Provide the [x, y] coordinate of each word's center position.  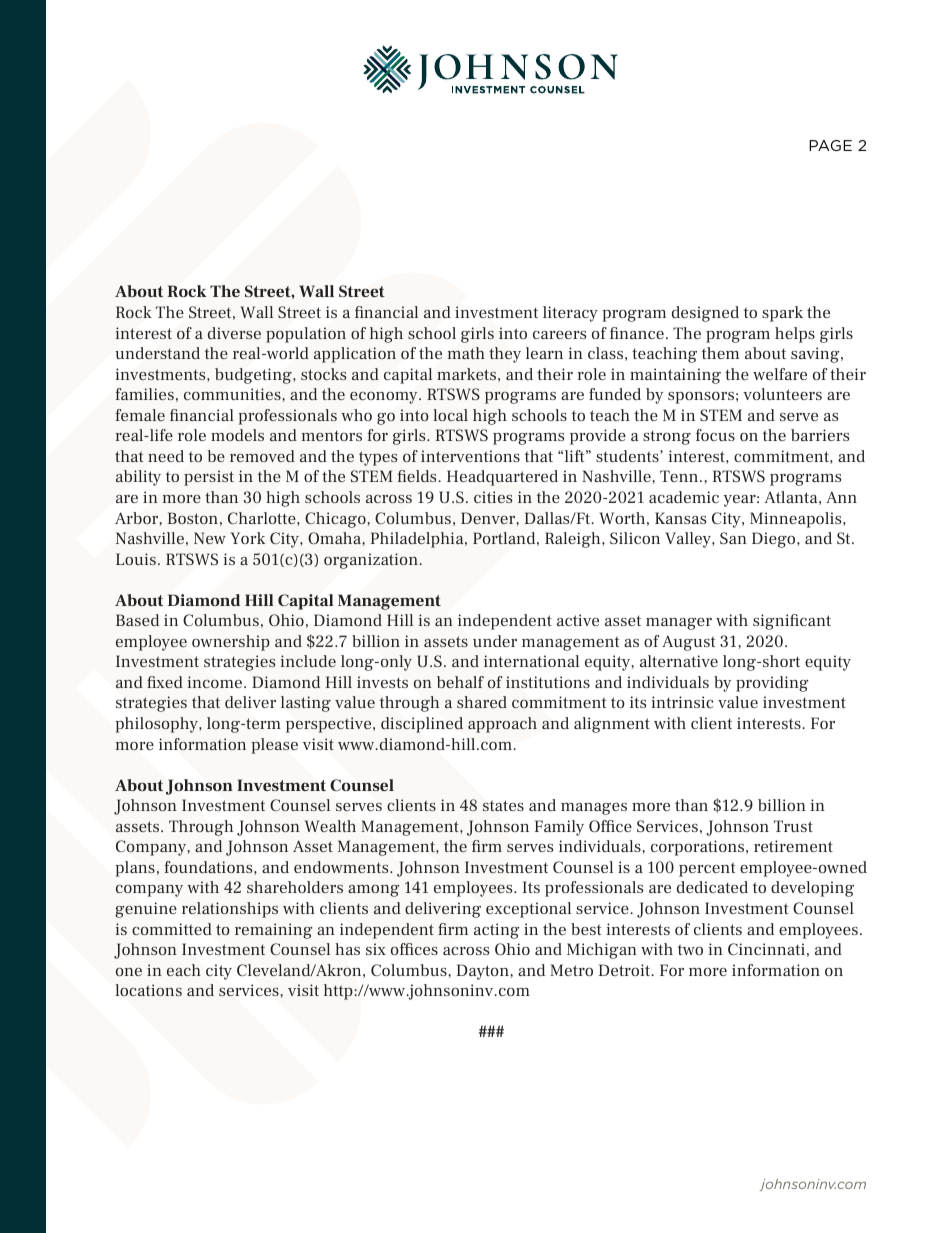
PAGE [830, 145]
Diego [775, 540]
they [505, 355]
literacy [570, 314]
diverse [234, 333]
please [275, 746]
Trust [793, 826]
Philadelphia [418, 540]
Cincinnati [766, 949]
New [210, 538]
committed [172, 929]
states [503, 805]
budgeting [254, 376]
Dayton [484, 972]
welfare [780, 374]
